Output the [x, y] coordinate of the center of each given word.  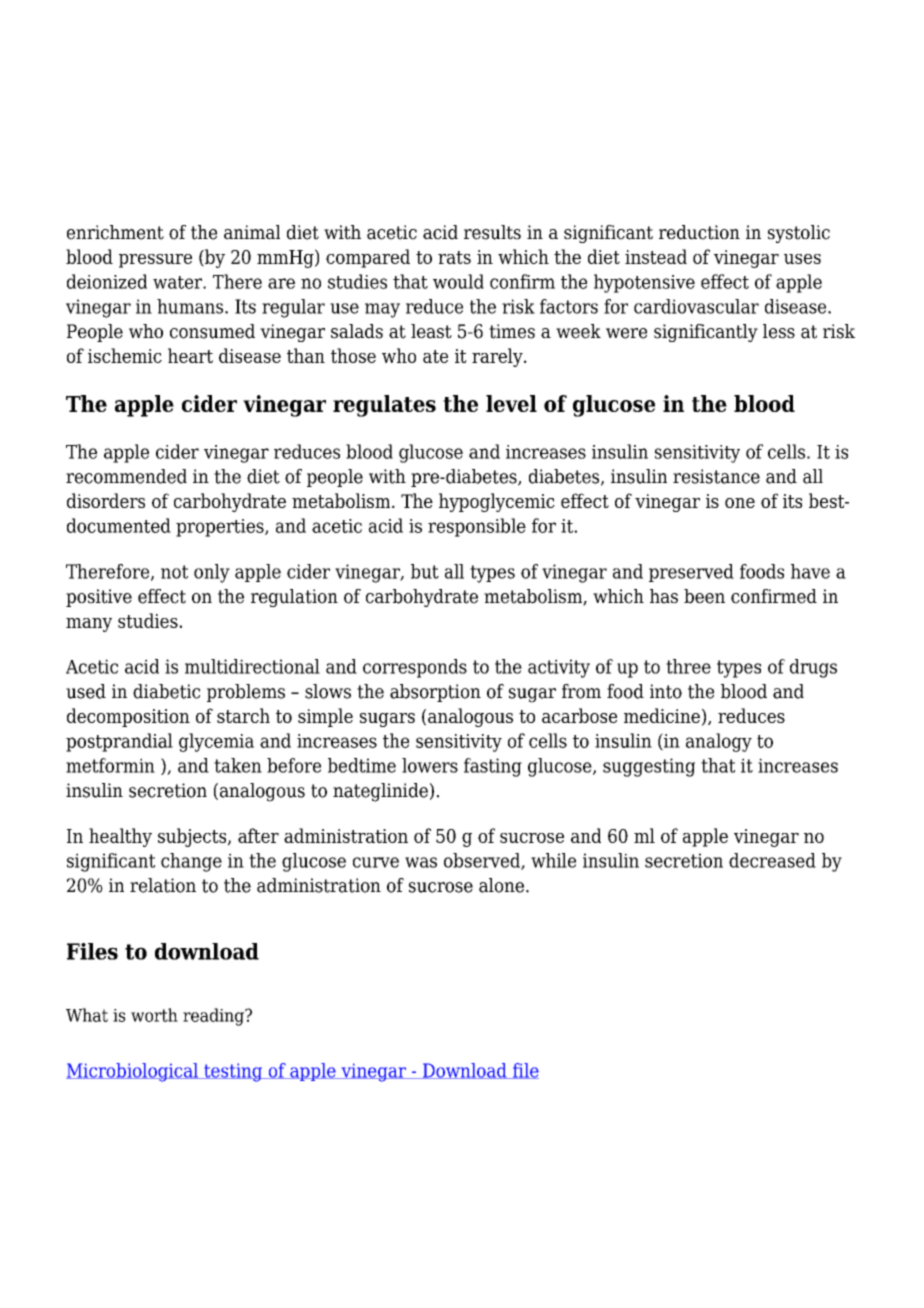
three [688, 666]
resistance [716, 476]
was [421, 862]
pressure [155, 261]
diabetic [166, 691]
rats [454, 257]
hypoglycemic [497, 502]
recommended [126, 476]
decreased [772, 860]
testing [233, 1072]
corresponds [415, 668]
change [191, 862]
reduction [699, 232]
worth [154, 1015]
